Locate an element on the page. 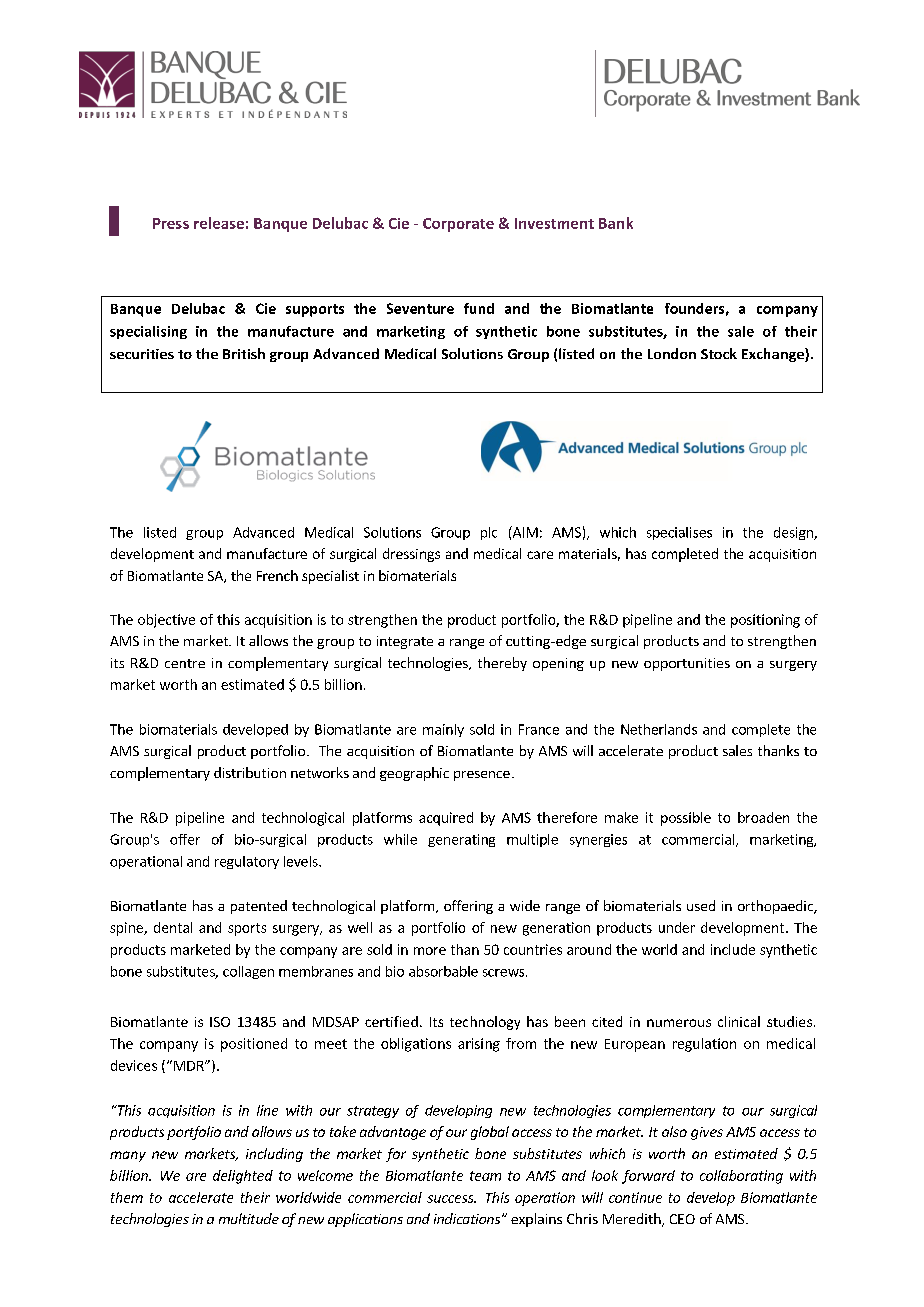  Netherlands is located at coordinates (659, 729).
